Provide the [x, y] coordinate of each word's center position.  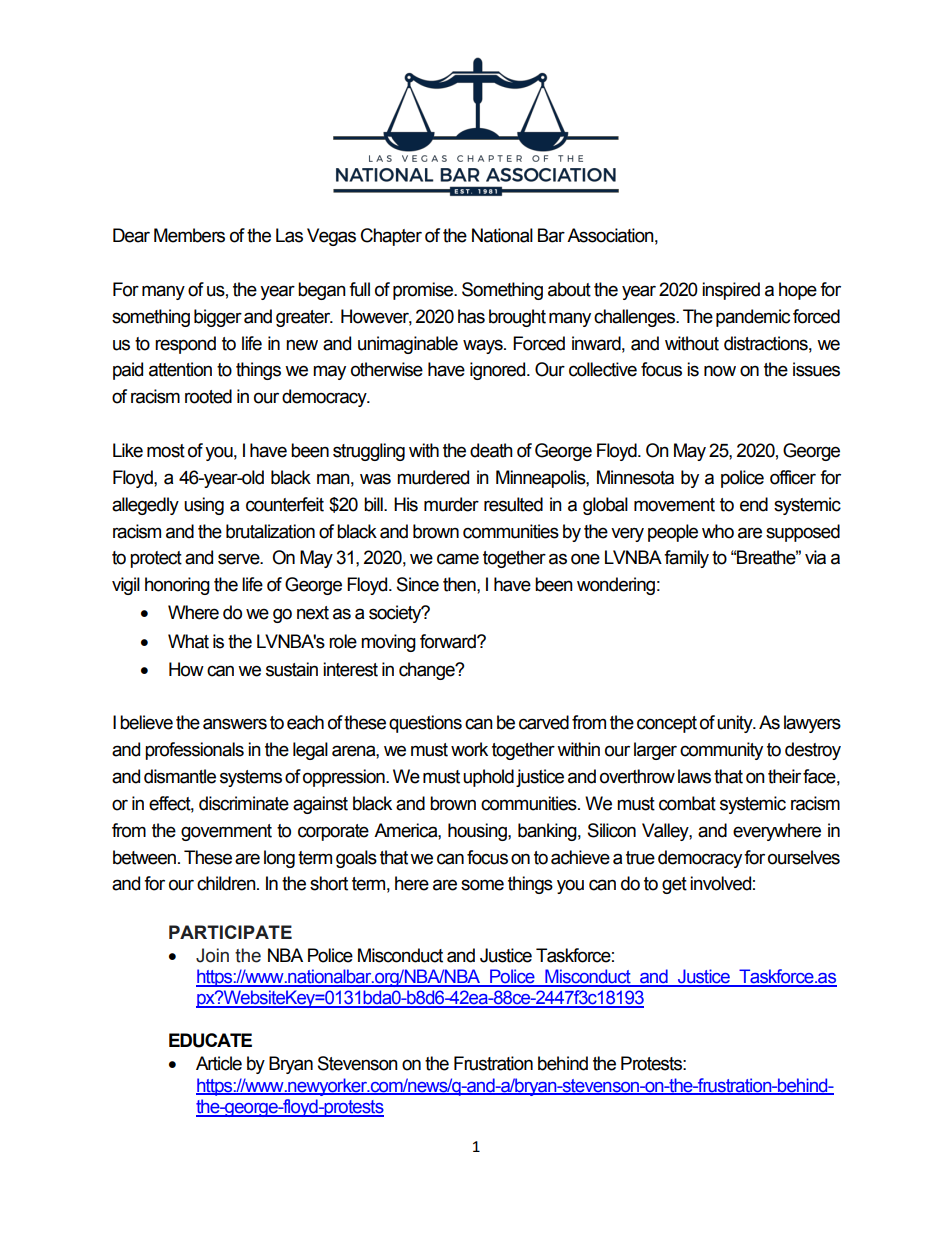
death [491, 450]
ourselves [804, 857]
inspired [731, 291]
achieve [580, 857]
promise [424, 291]
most [166, 451]
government [226, 832]
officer [793, 477]
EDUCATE [210, 1040]
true [640, 858]
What [188, 641]
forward [449, 641]
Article [219, 1063]
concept [667, 724]
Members [189, 235]
